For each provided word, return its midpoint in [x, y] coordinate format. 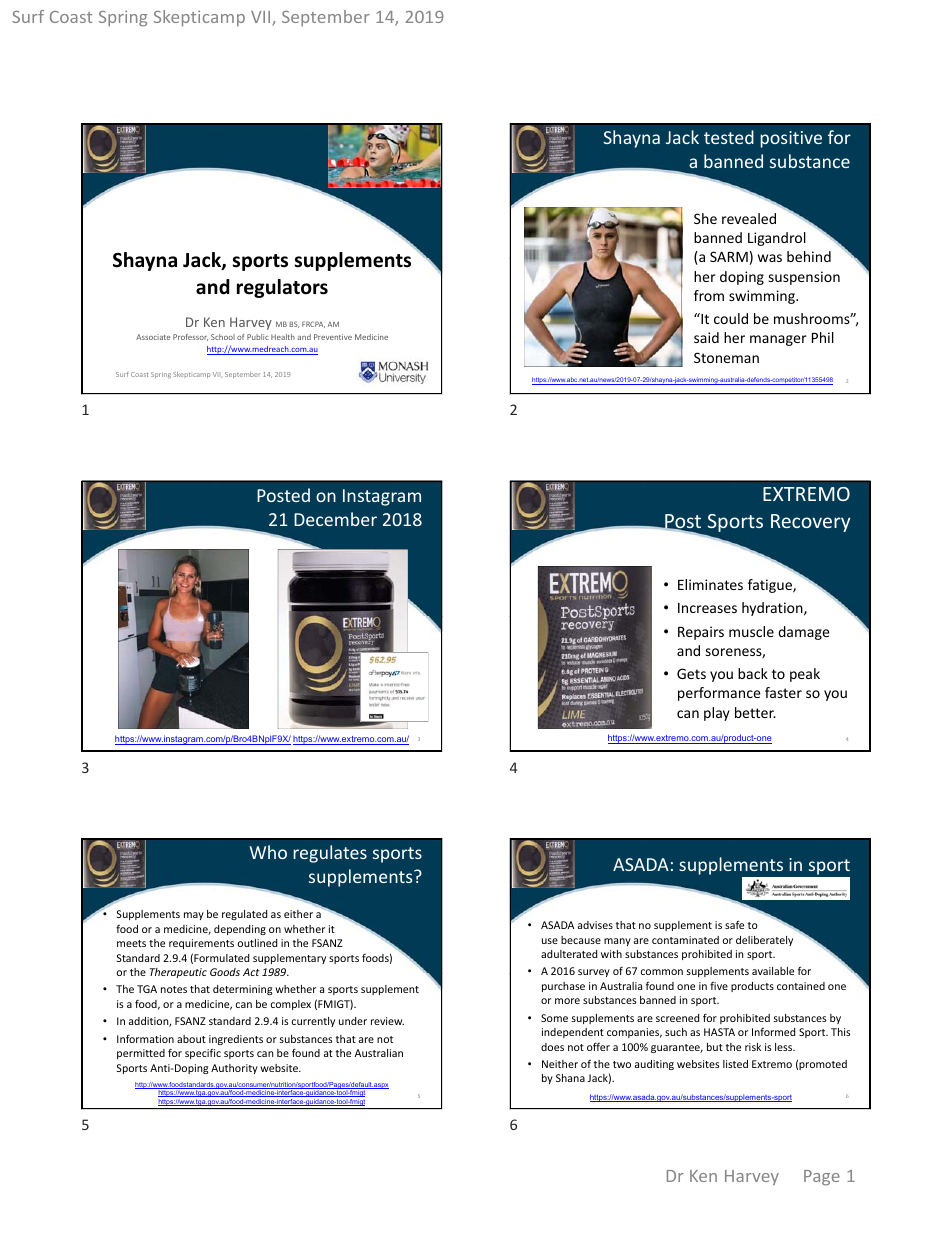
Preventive [333, 337]
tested [729, 137]
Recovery [810, 523]
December [335, 519]
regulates [330, 854]
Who [268, 852]
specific [203, 1053]
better [755, 712]
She [705, 218]
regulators [282, 288]
